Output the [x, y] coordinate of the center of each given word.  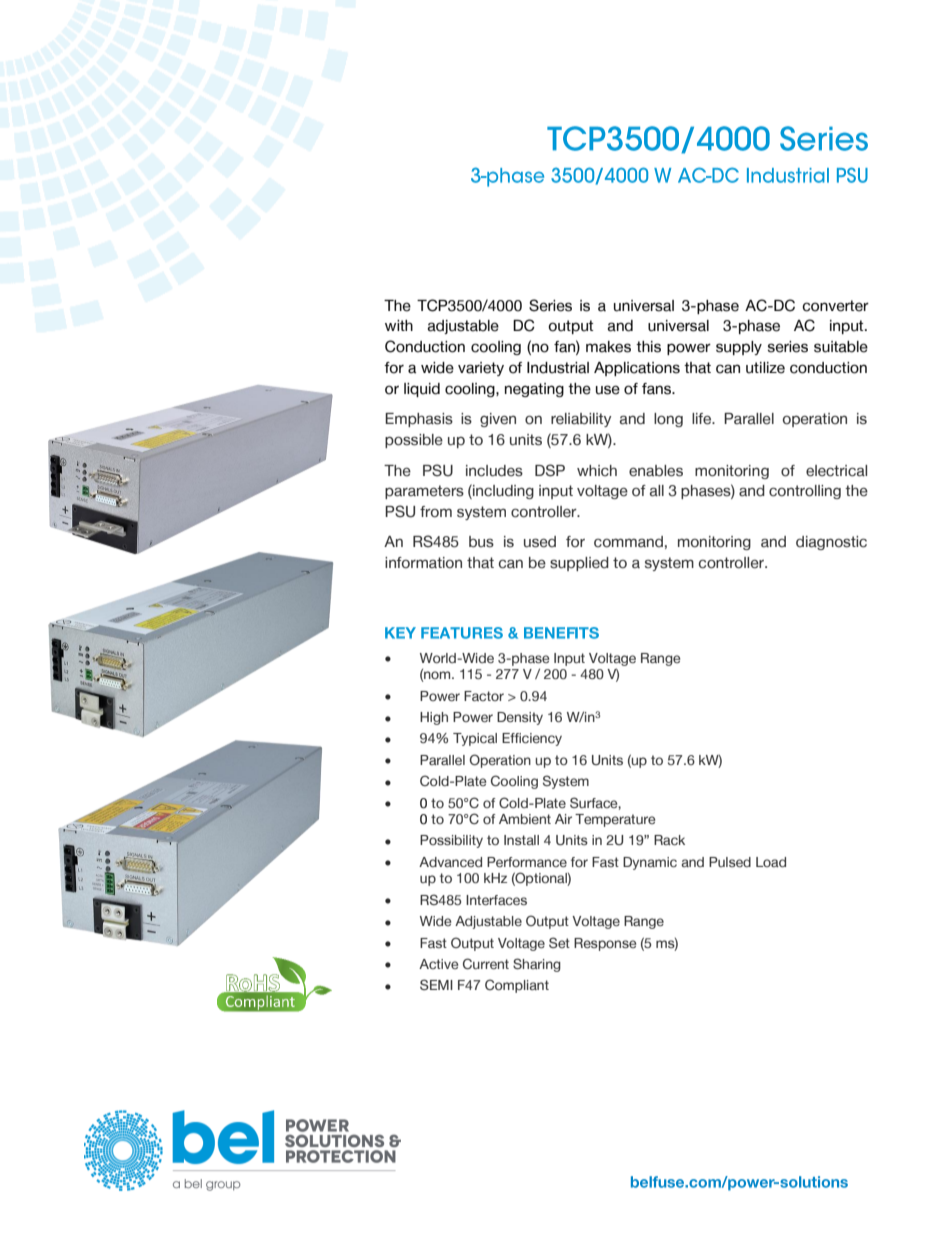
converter [835, 306]
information [423, 563]
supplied [579, 564]
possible [414, 441]
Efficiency [532, 739]
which [597, 471]
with [399, 325]
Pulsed [730, 862]
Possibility [451, 841]
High [434, 718]
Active [438, 964]
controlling [805, 492]
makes [608, 347]
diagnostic [831, 543]
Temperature [615, 820]
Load [771, 862]
